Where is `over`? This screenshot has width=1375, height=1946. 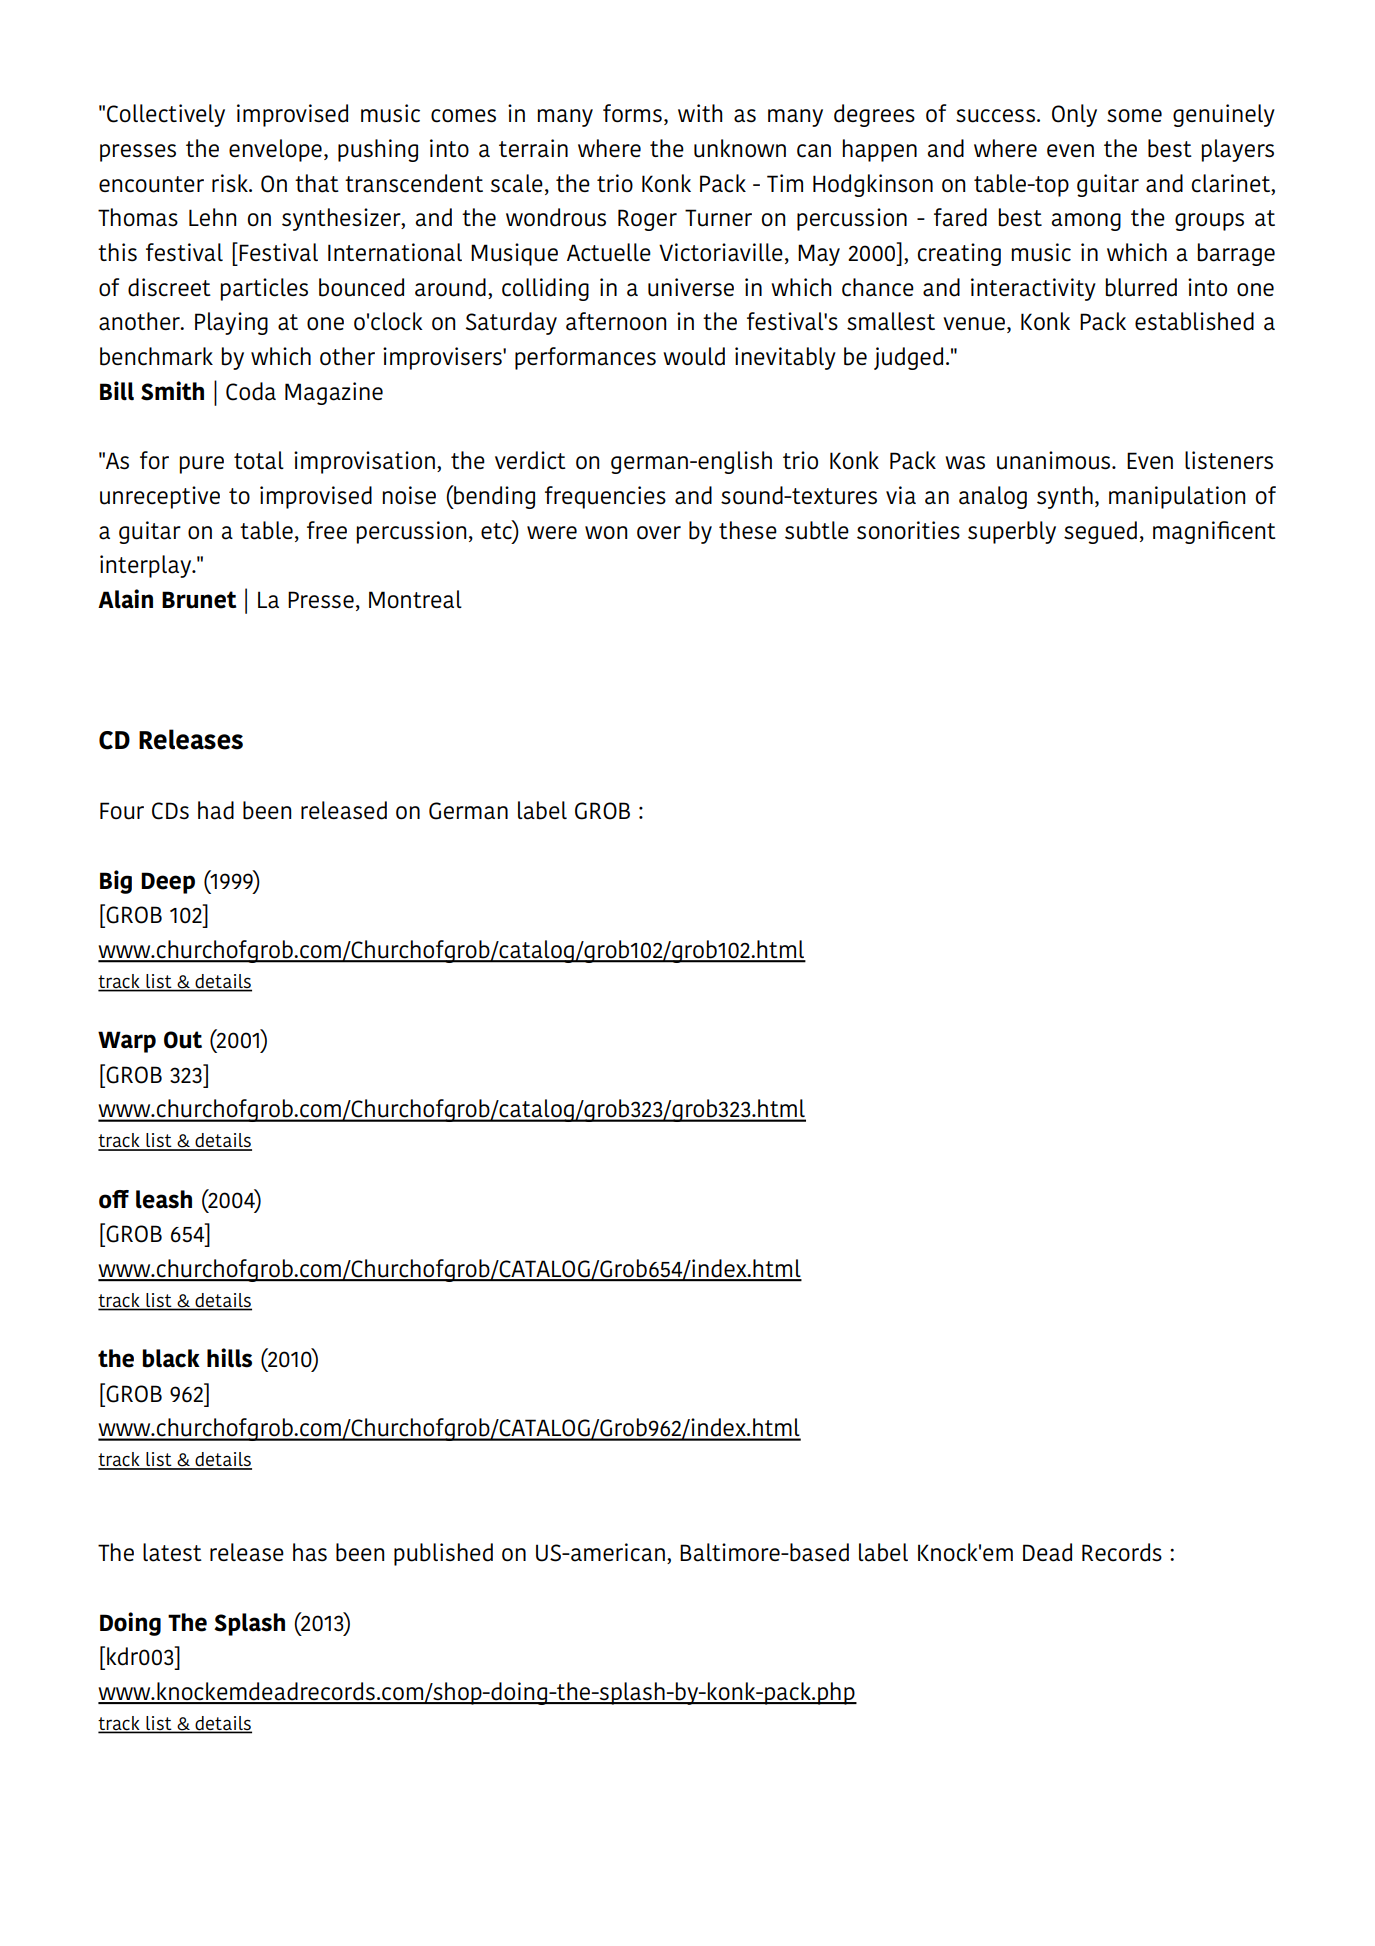 over is located at coordinates (659, 533).
